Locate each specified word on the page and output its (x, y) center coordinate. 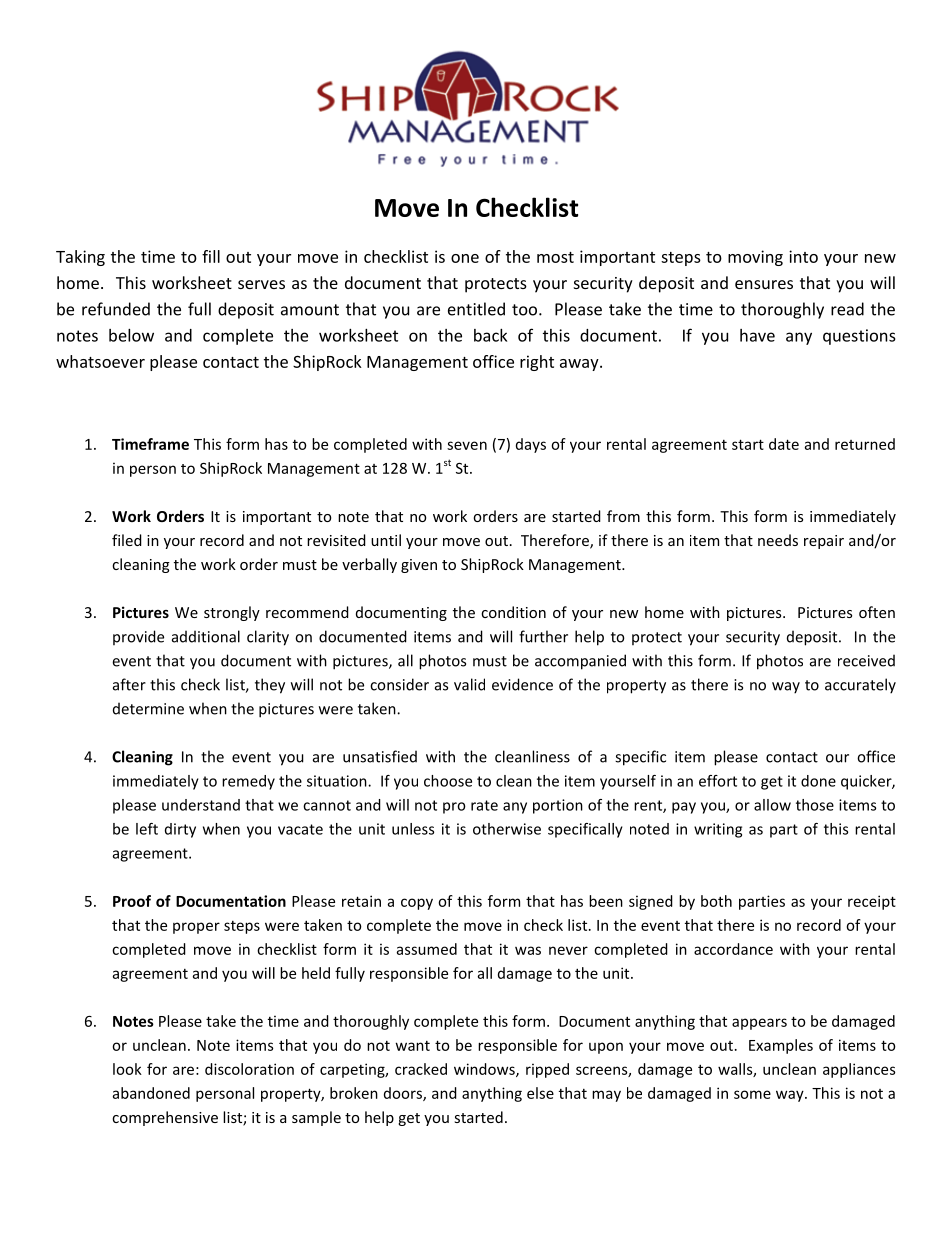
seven (467, 445)
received (866, 660)
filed (127, 540)
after (129, 684)
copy (417, 904)
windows (485, 1070)
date (784, 444)
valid (469, 684)
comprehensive (165, 1118)
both (716, 901)
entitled (476, 309)
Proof (132, 901)
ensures (764, 284)
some (752, 1094)
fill (211, 256)
